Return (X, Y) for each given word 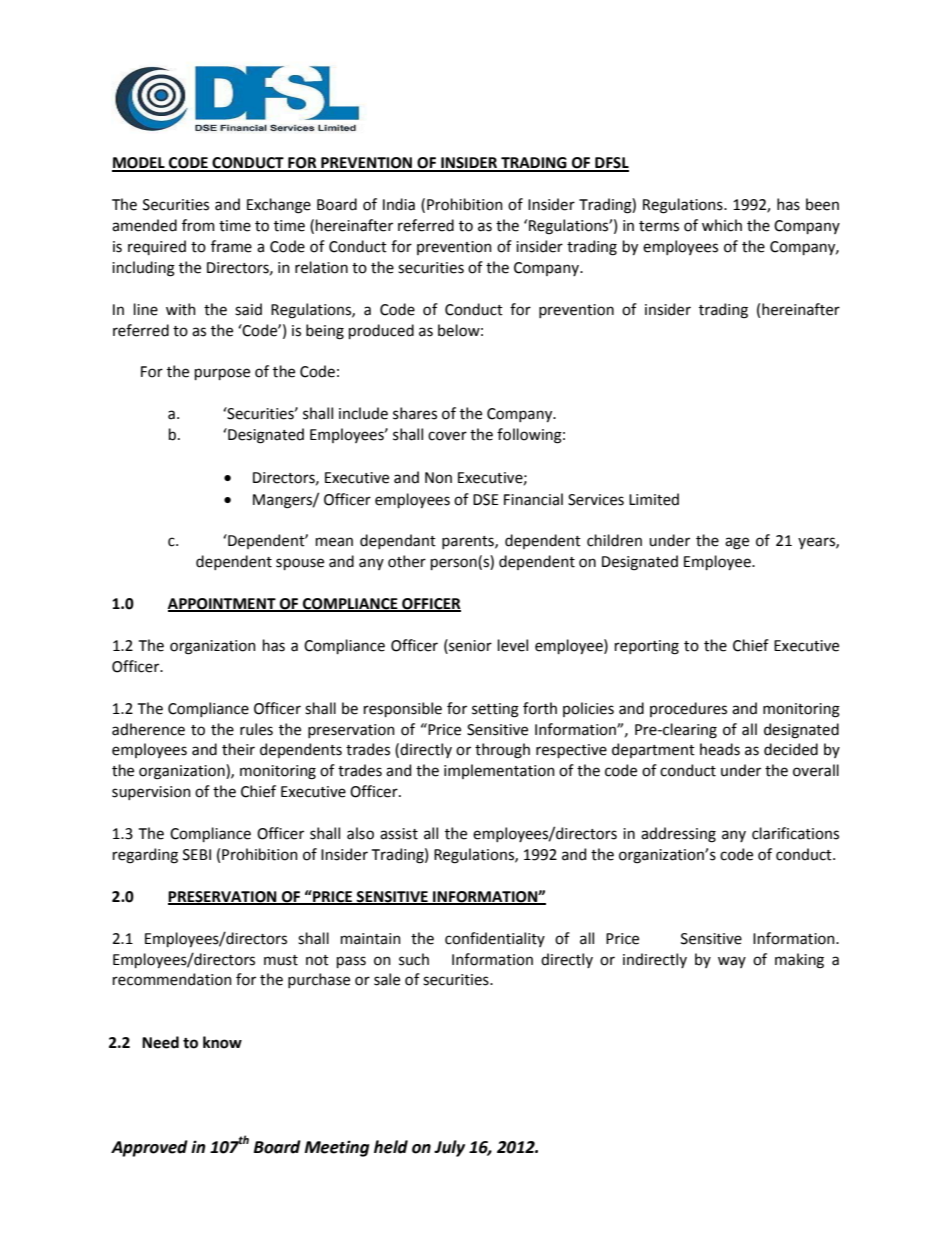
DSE (485, 500)
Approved (149, 1148)
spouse (300, 564)
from (198, 225)
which (722, 225)
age (737, 543)
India (399, 204)
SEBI (197, 855)
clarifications (795, 833)
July (449, 1148)
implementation (499, 771)
